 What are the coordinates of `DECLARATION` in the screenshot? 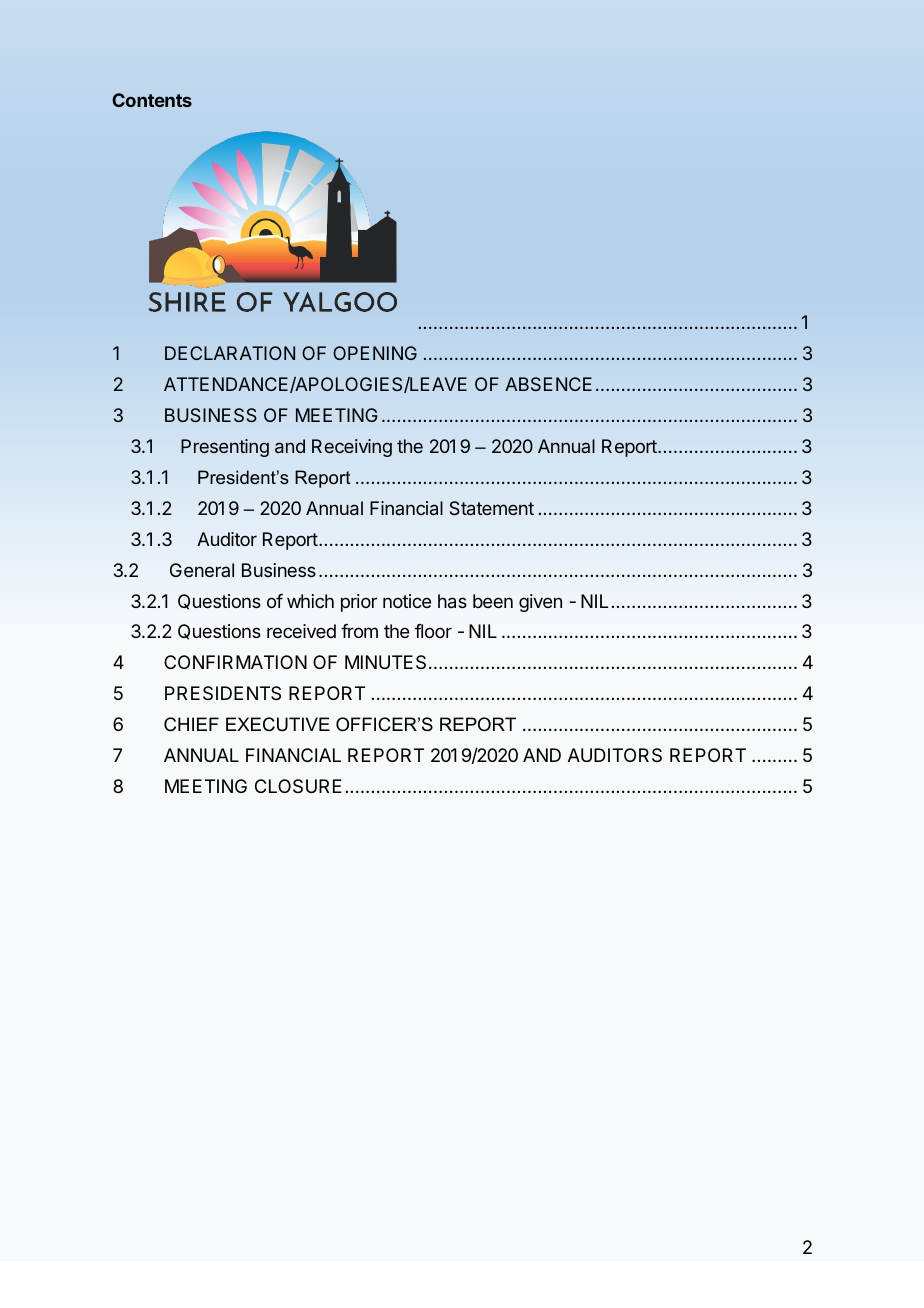 It's located at (230, 353).
